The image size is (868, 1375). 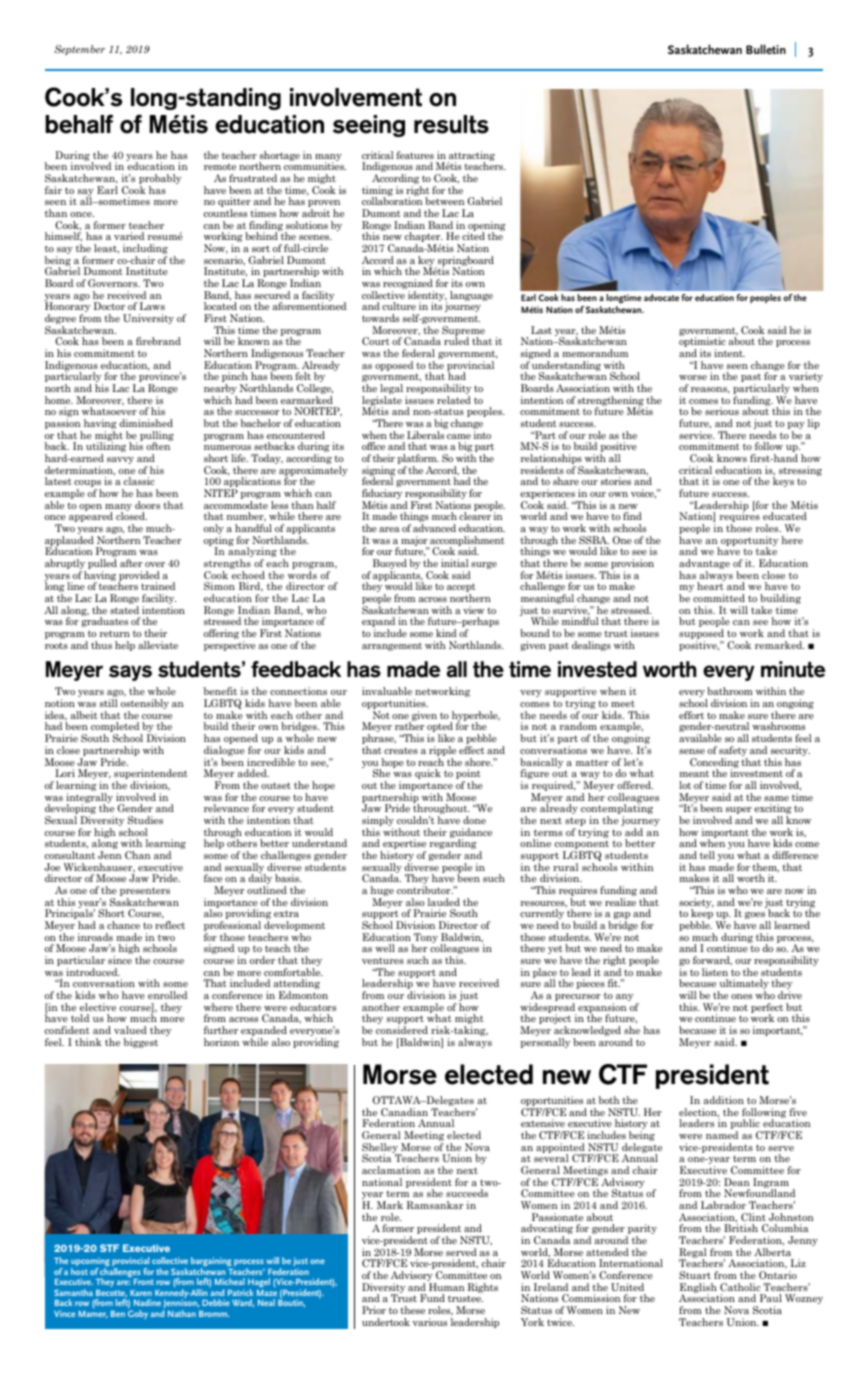 I want to click on Human, so click(x=447, y=1287).
